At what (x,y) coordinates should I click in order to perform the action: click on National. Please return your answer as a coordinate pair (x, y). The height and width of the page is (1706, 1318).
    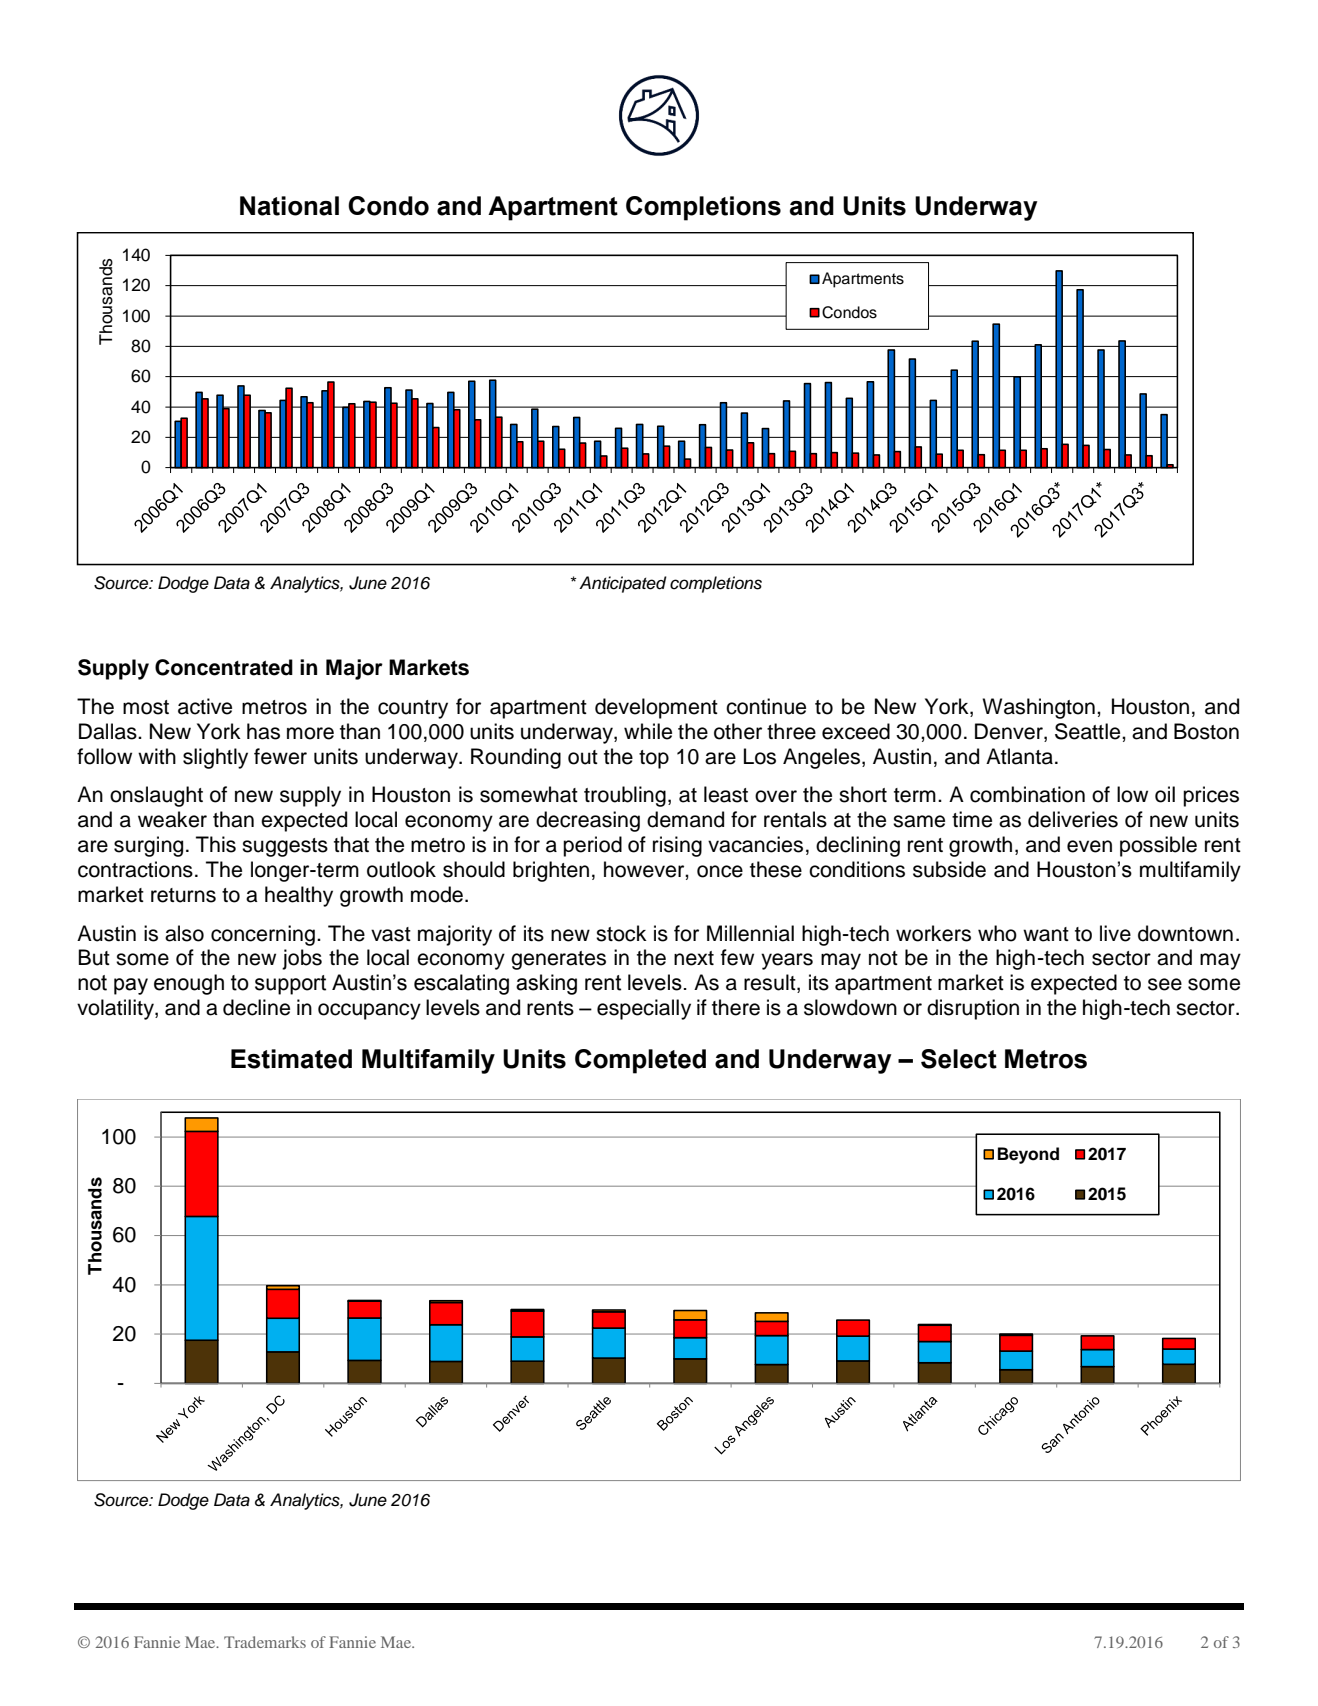
    Looking at the image, I should click on (289, 206).
